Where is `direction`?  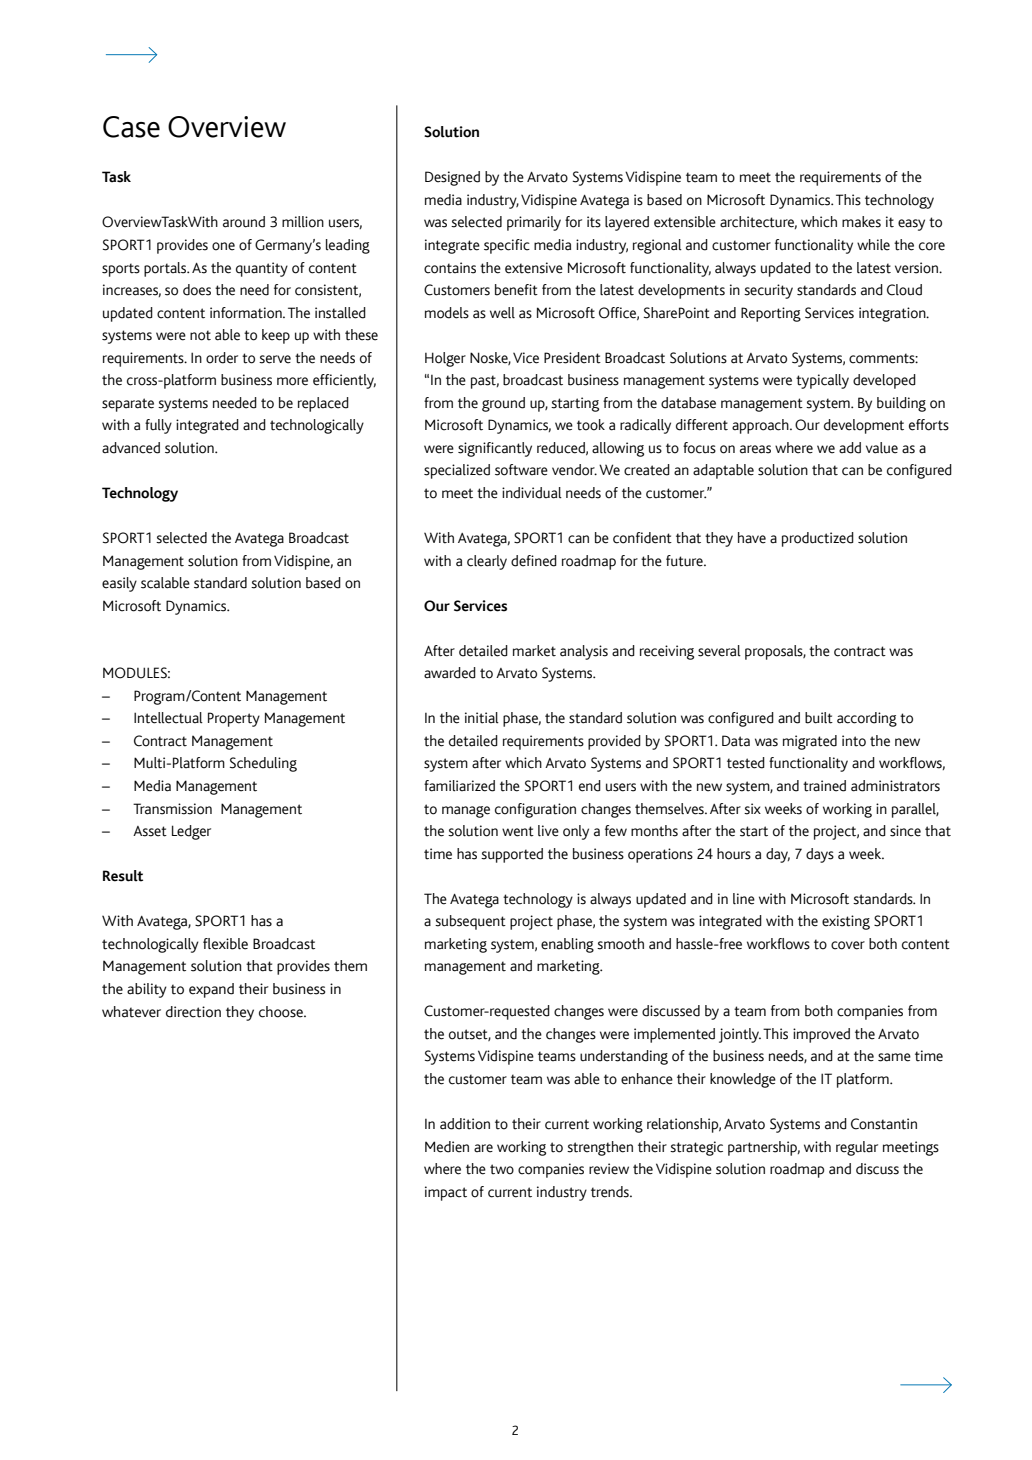 direction is located at coordinates (193, 1012).
